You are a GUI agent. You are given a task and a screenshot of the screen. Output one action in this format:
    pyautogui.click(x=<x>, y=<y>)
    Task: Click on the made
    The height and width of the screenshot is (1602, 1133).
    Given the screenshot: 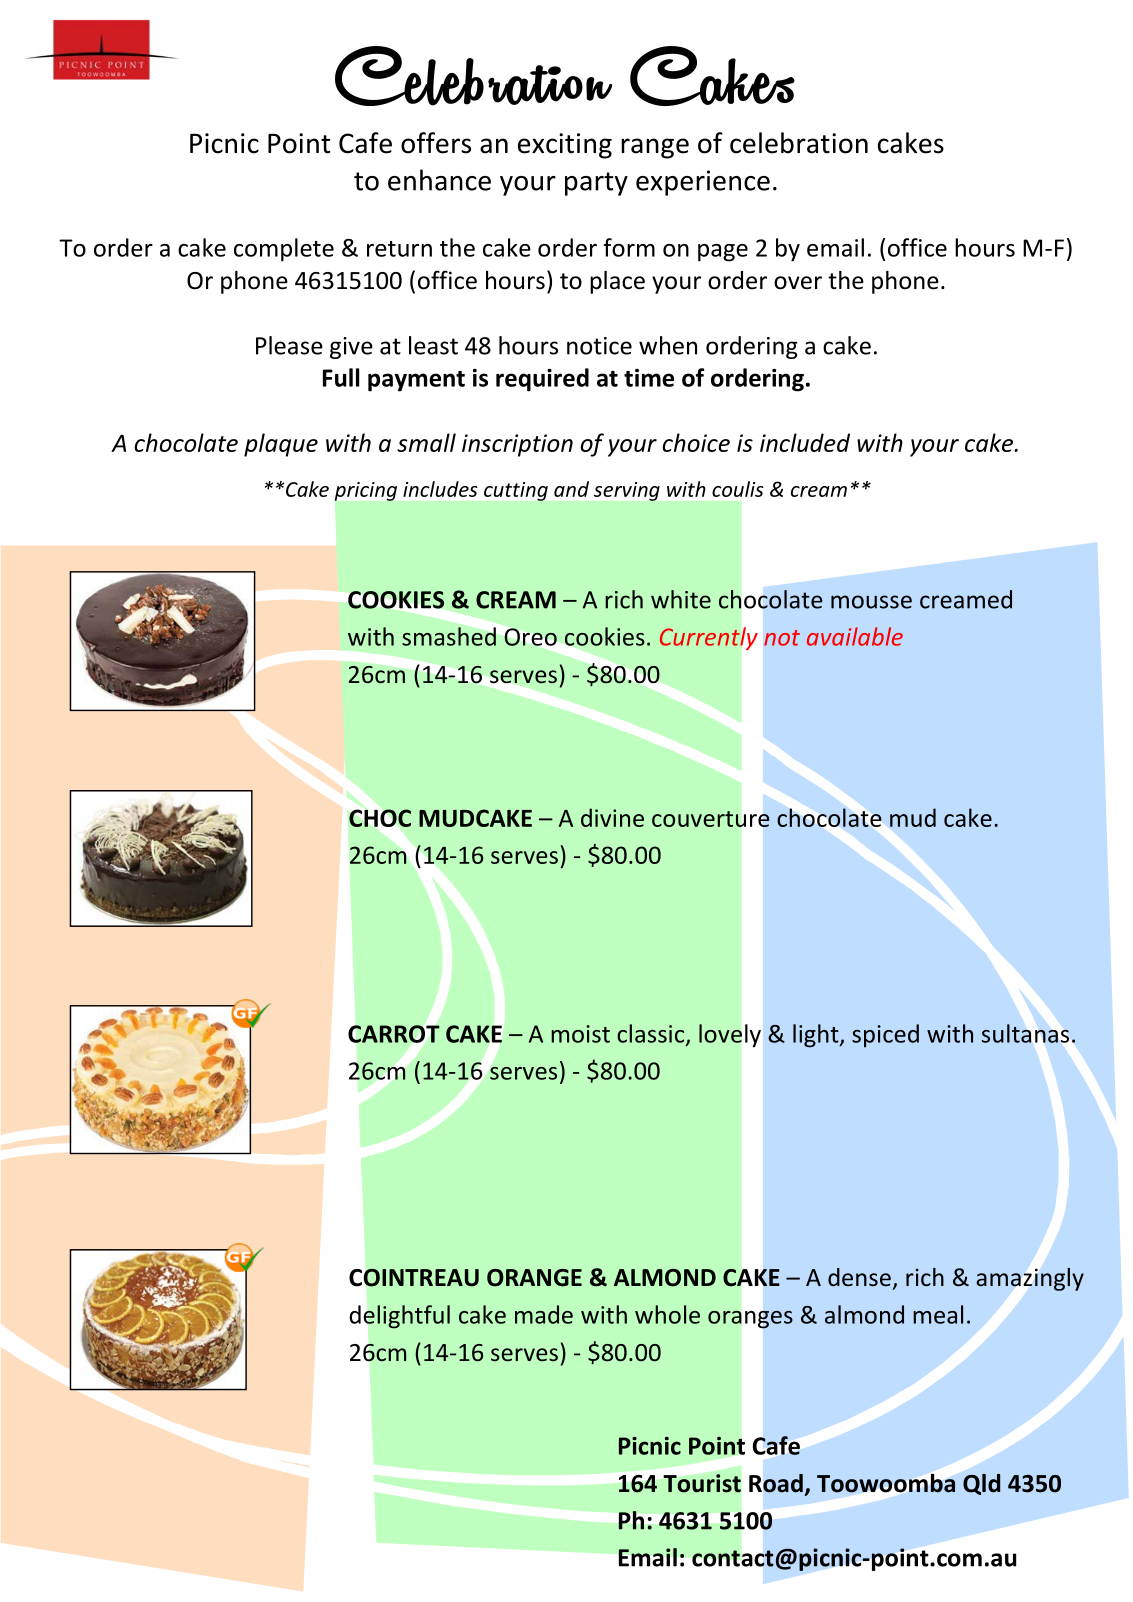 What is the action you would take?
    pyautogui.click(x=544, y=1314)
